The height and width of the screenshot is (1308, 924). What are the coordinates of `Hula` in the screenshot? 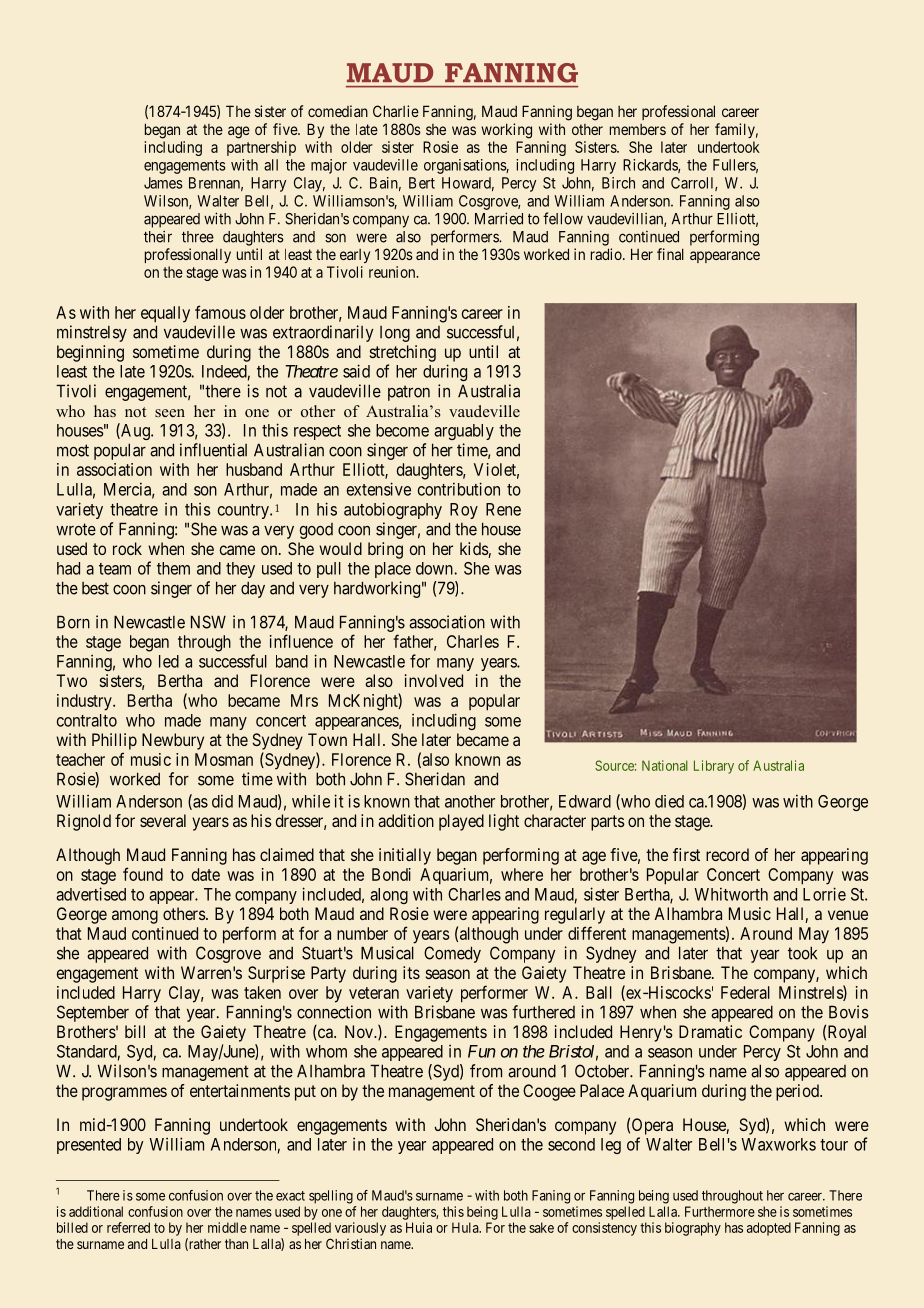 It's located at (466, 1227).
